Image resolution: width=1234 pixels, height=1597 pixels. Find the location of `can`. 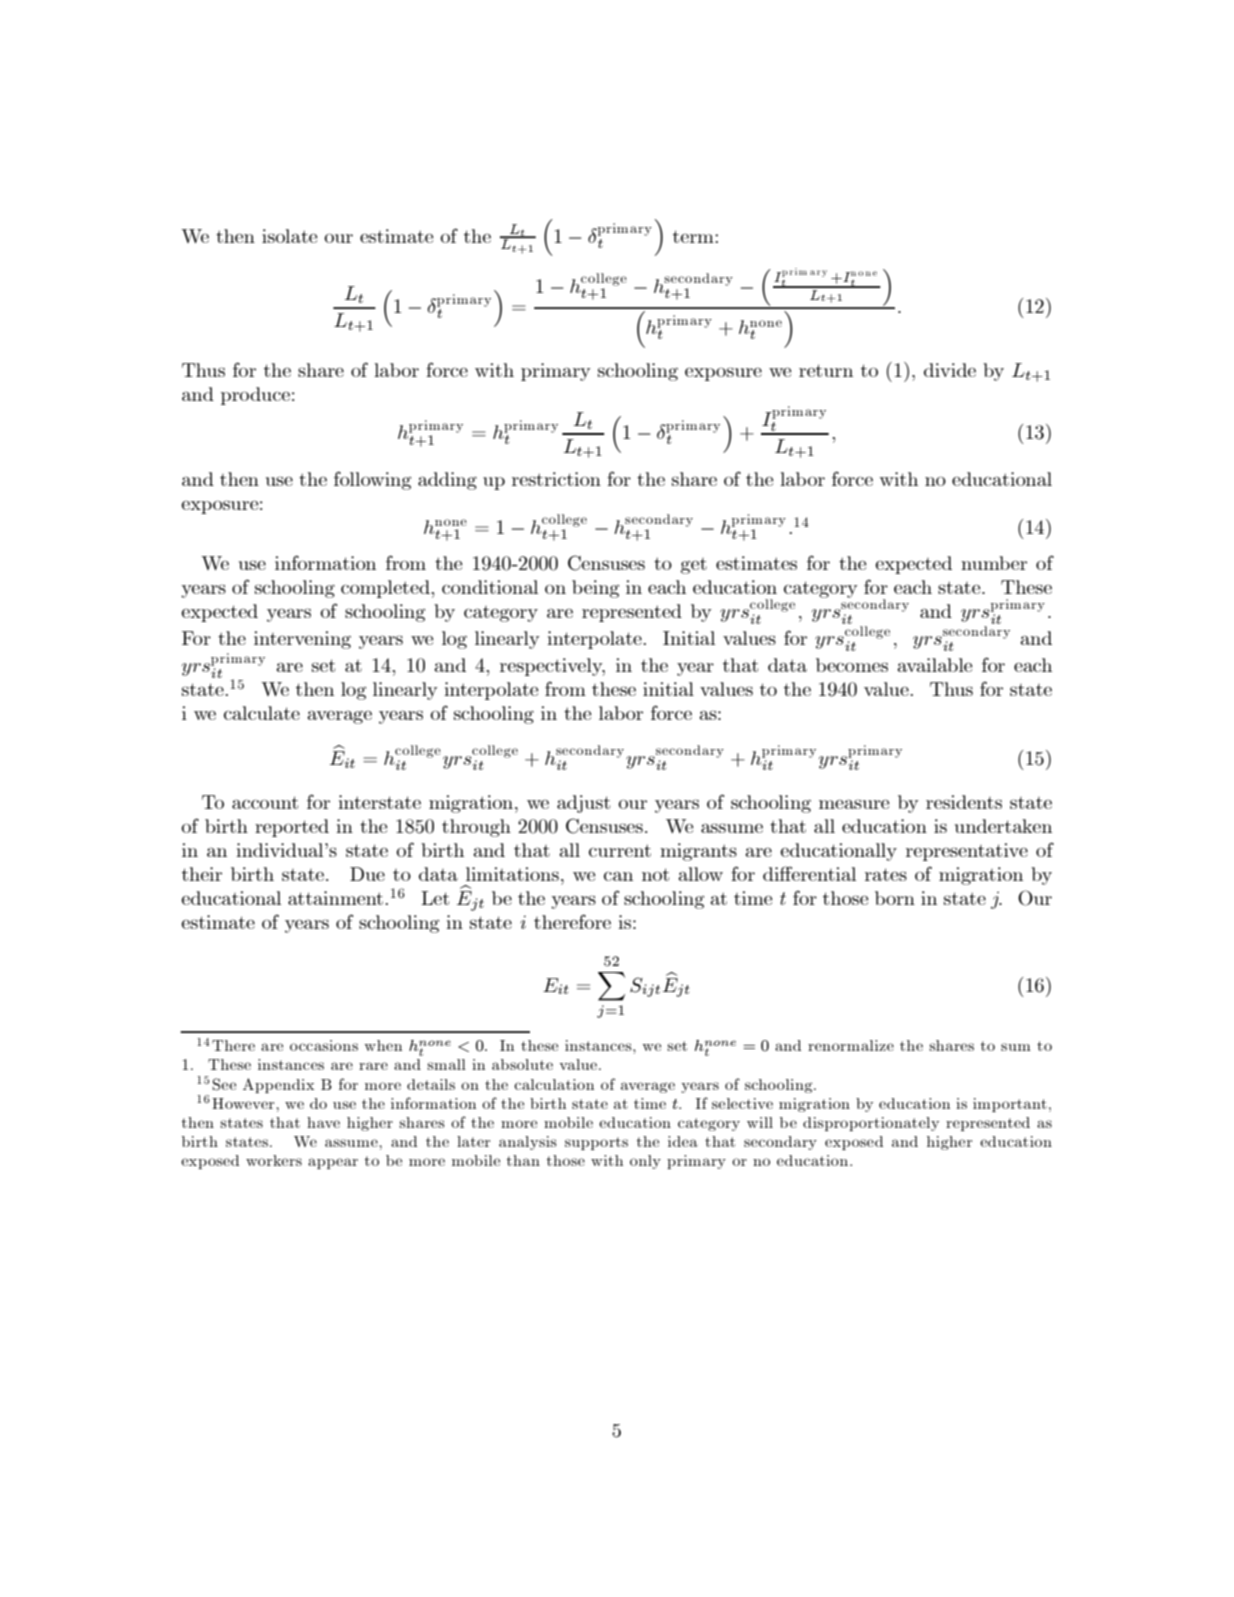

can is located at coordinates (618, 876).
